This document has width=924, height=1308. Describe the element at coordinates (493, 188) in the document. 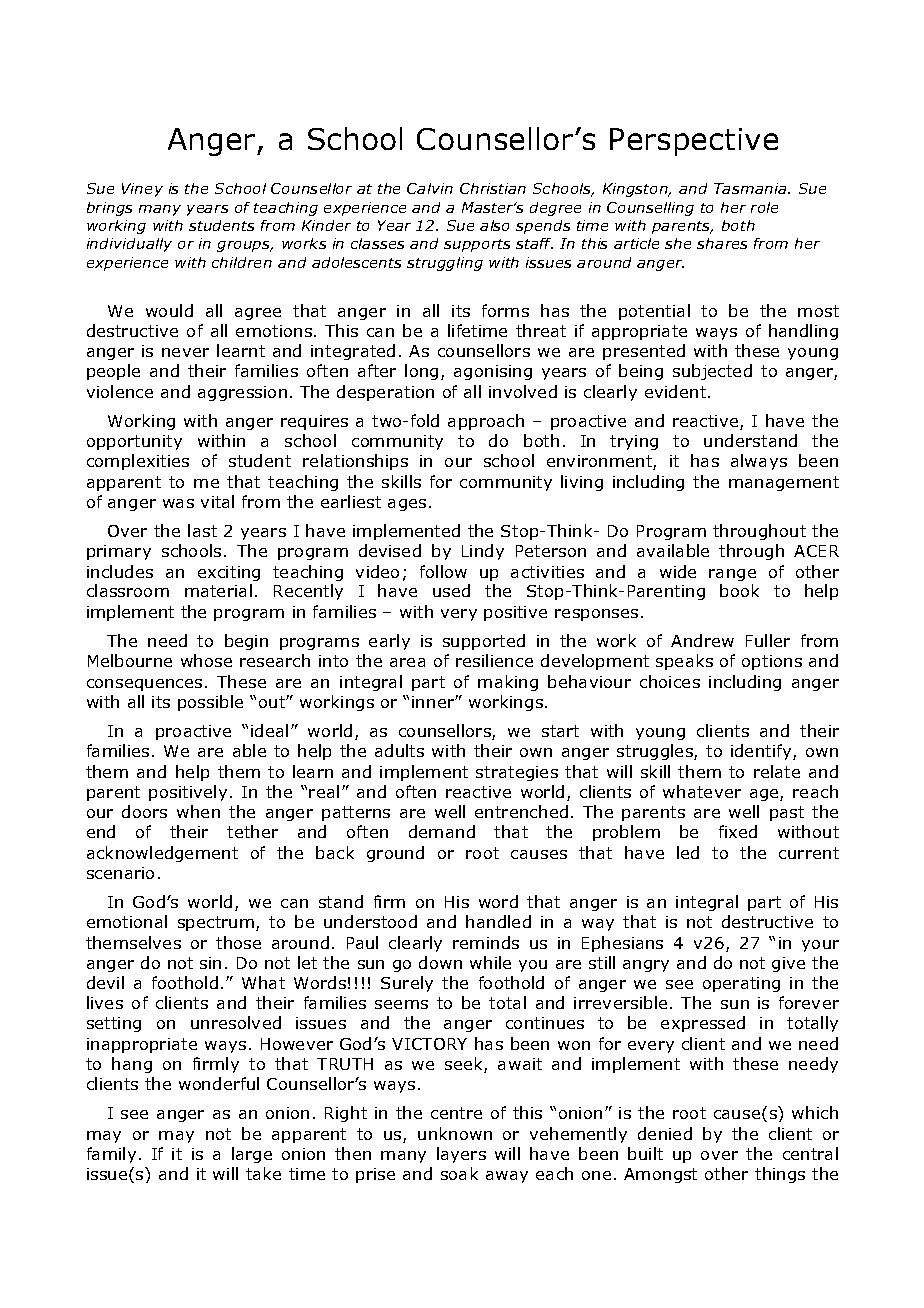

I see `Christian` at that location.
